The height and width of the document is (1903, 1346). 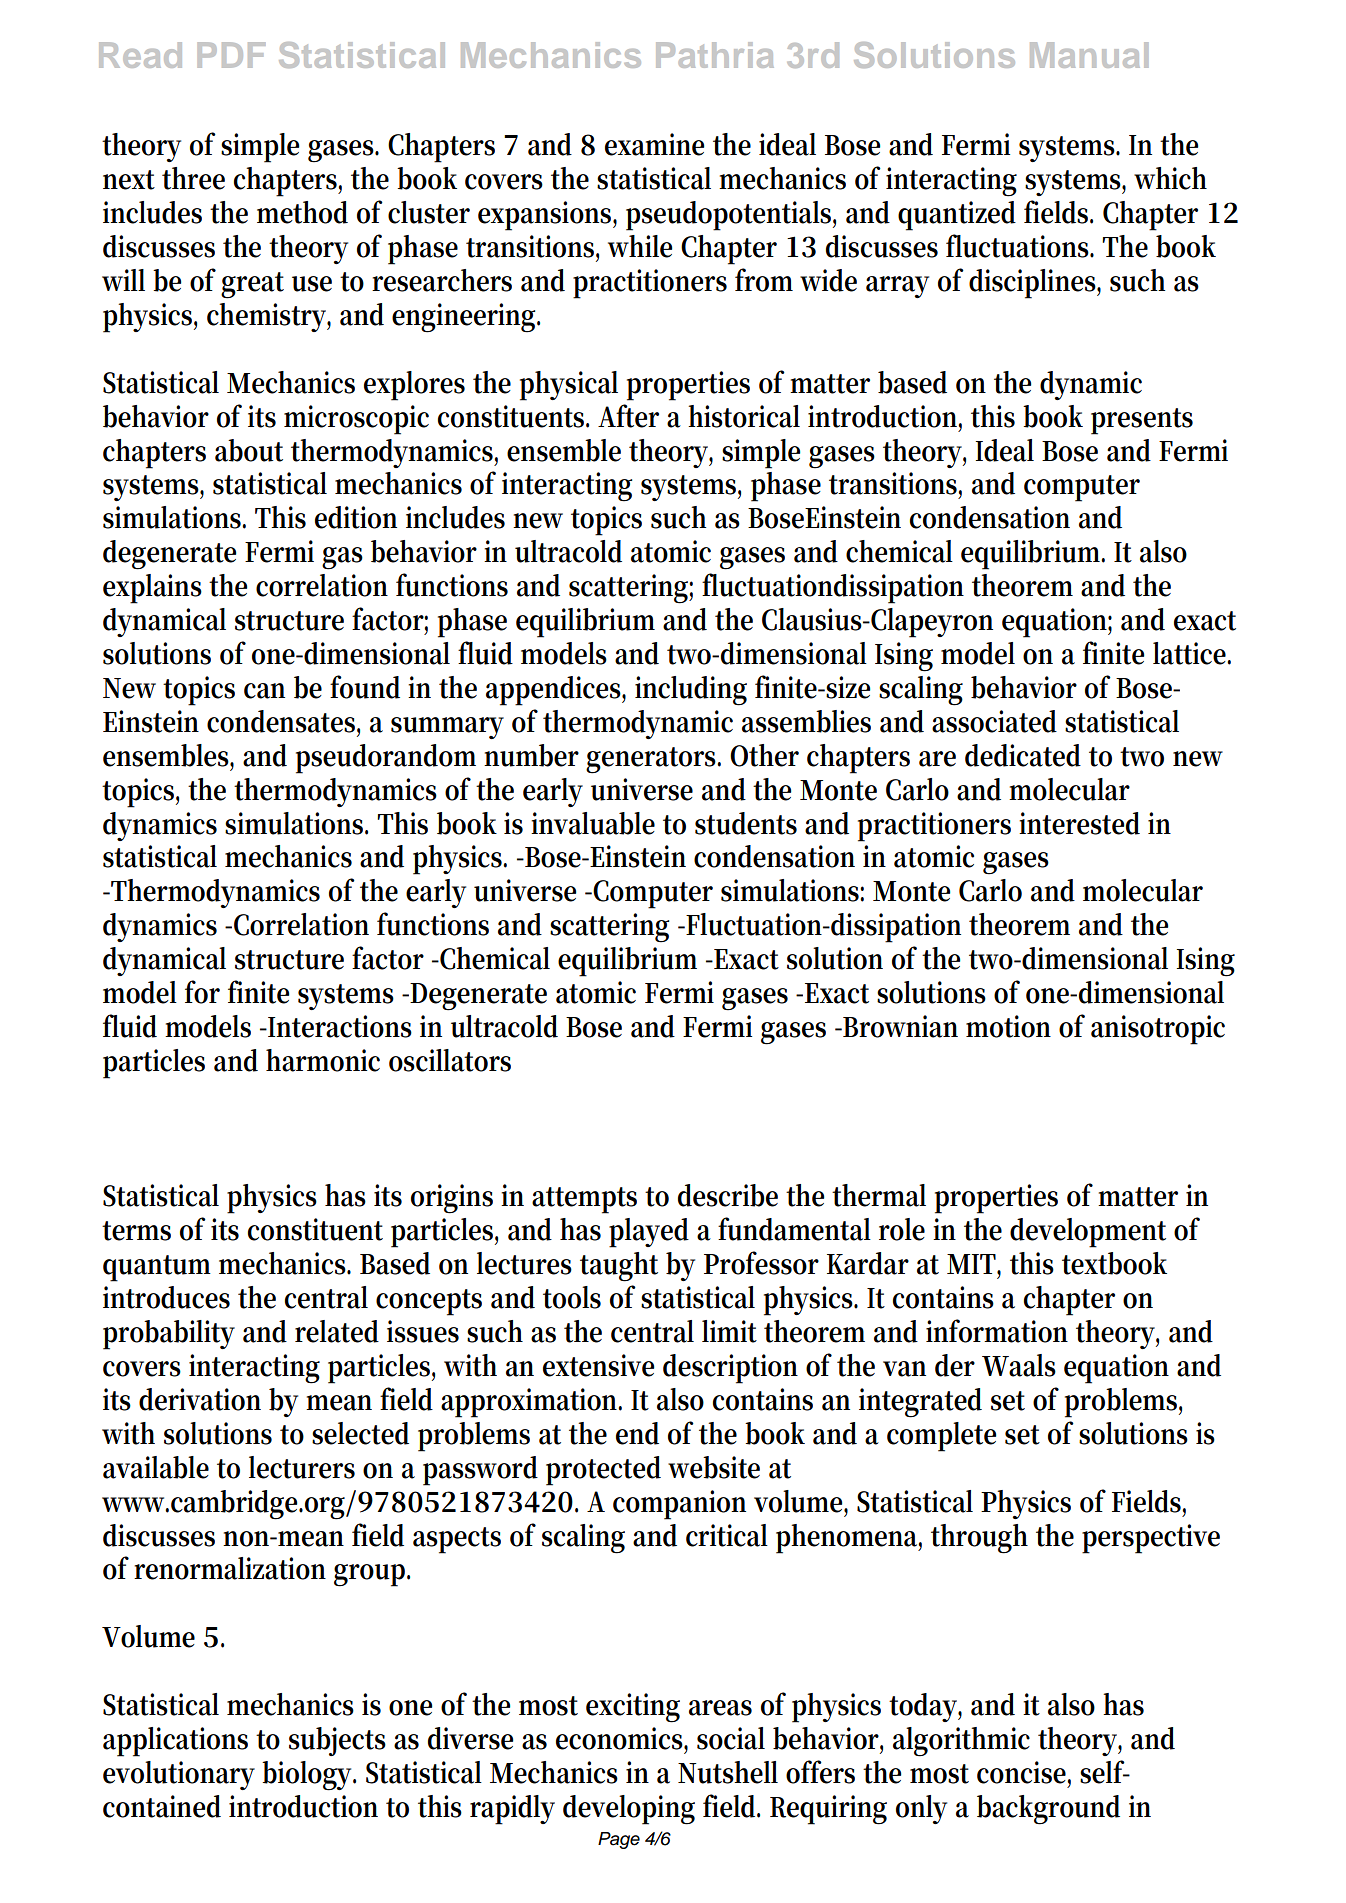 I want to click on examine, so click(x=654, y=144).
